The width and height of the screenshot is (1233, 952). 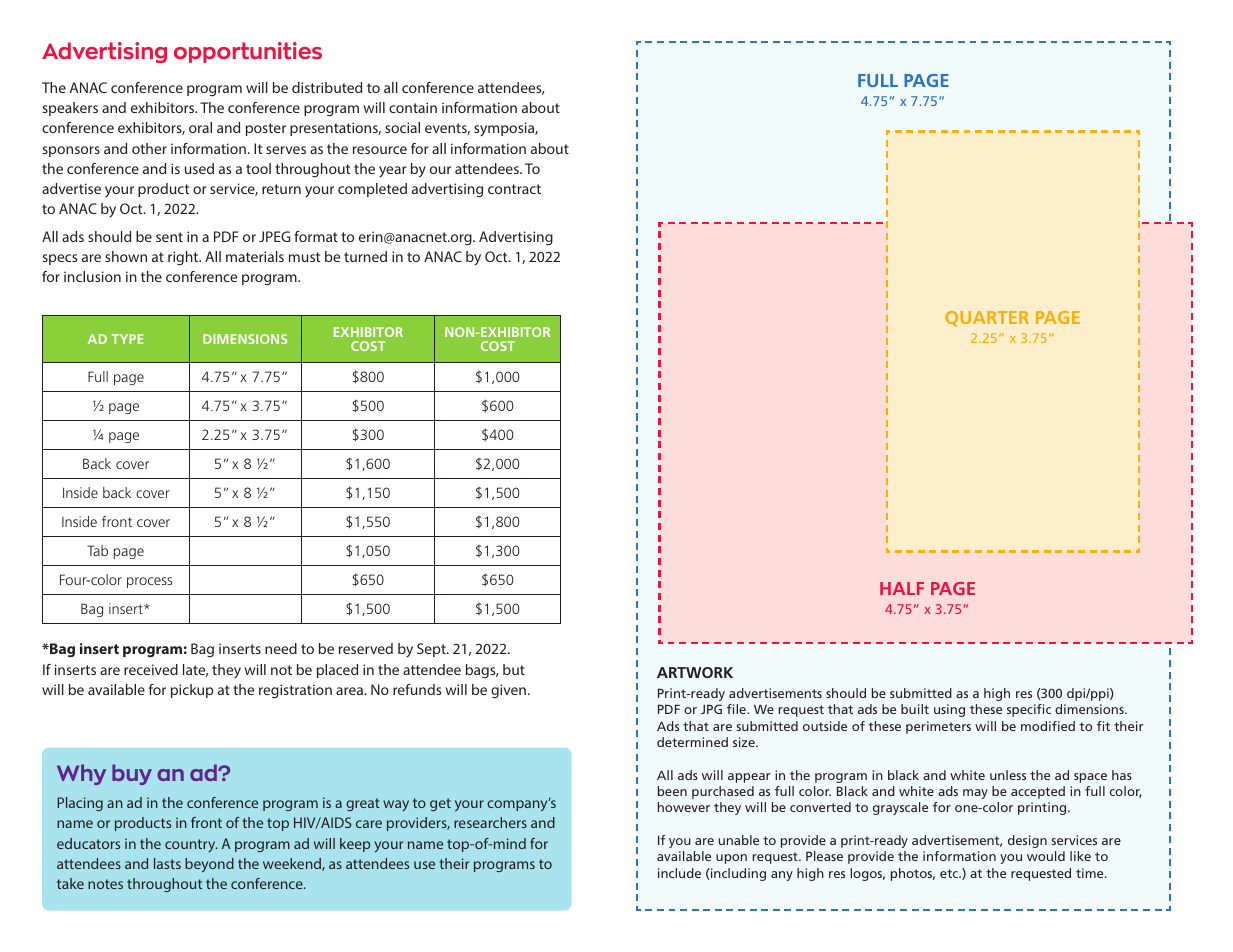 I want to click on beyond, so click(x=209, y=865).
